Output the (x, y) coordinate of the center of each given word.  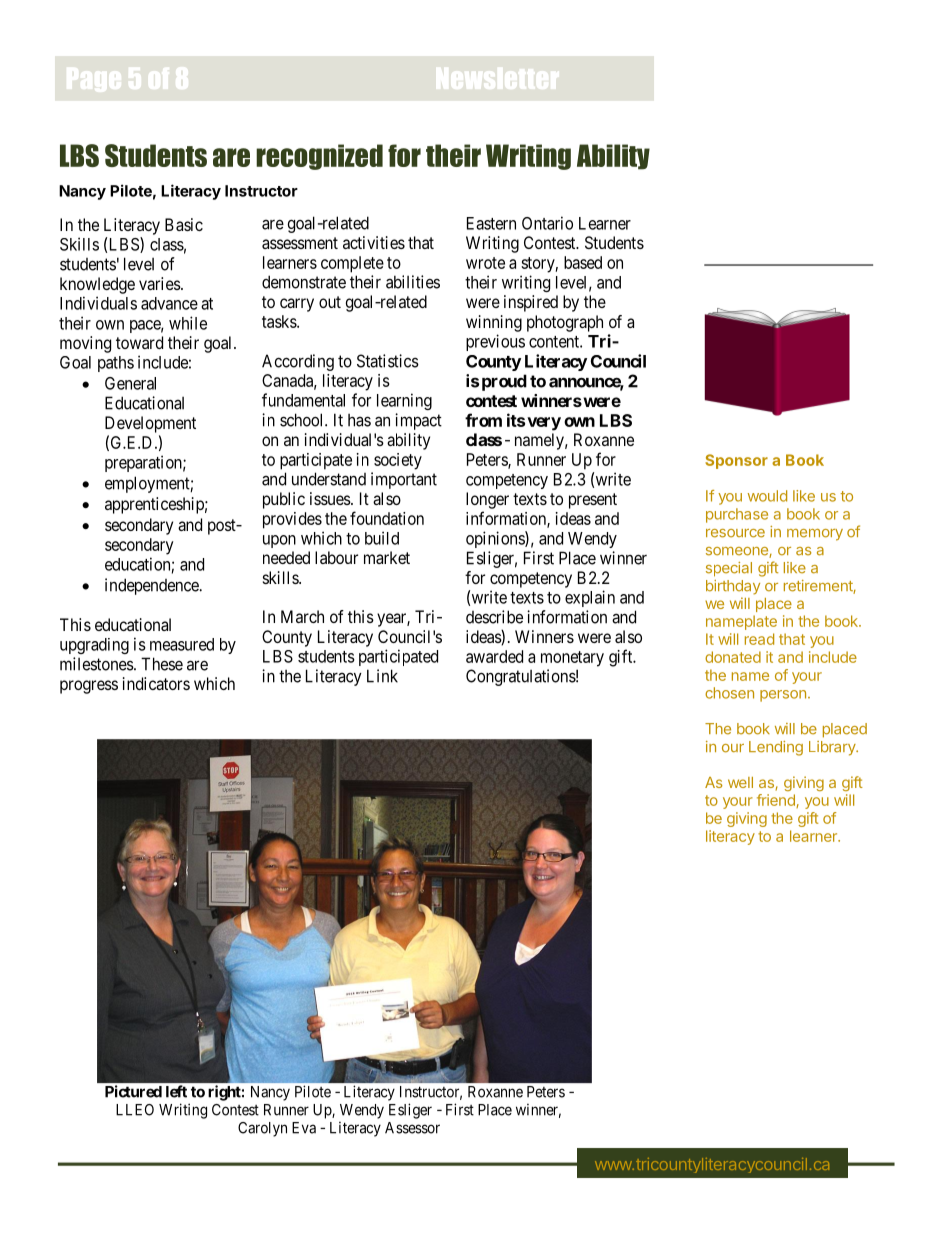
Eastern (491, 223)
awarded (494, 656)
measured (182, 644)
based (583, 262)
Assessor (412, 1128)
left (176, 1091)
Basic (184, 224)
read (759, 639)
